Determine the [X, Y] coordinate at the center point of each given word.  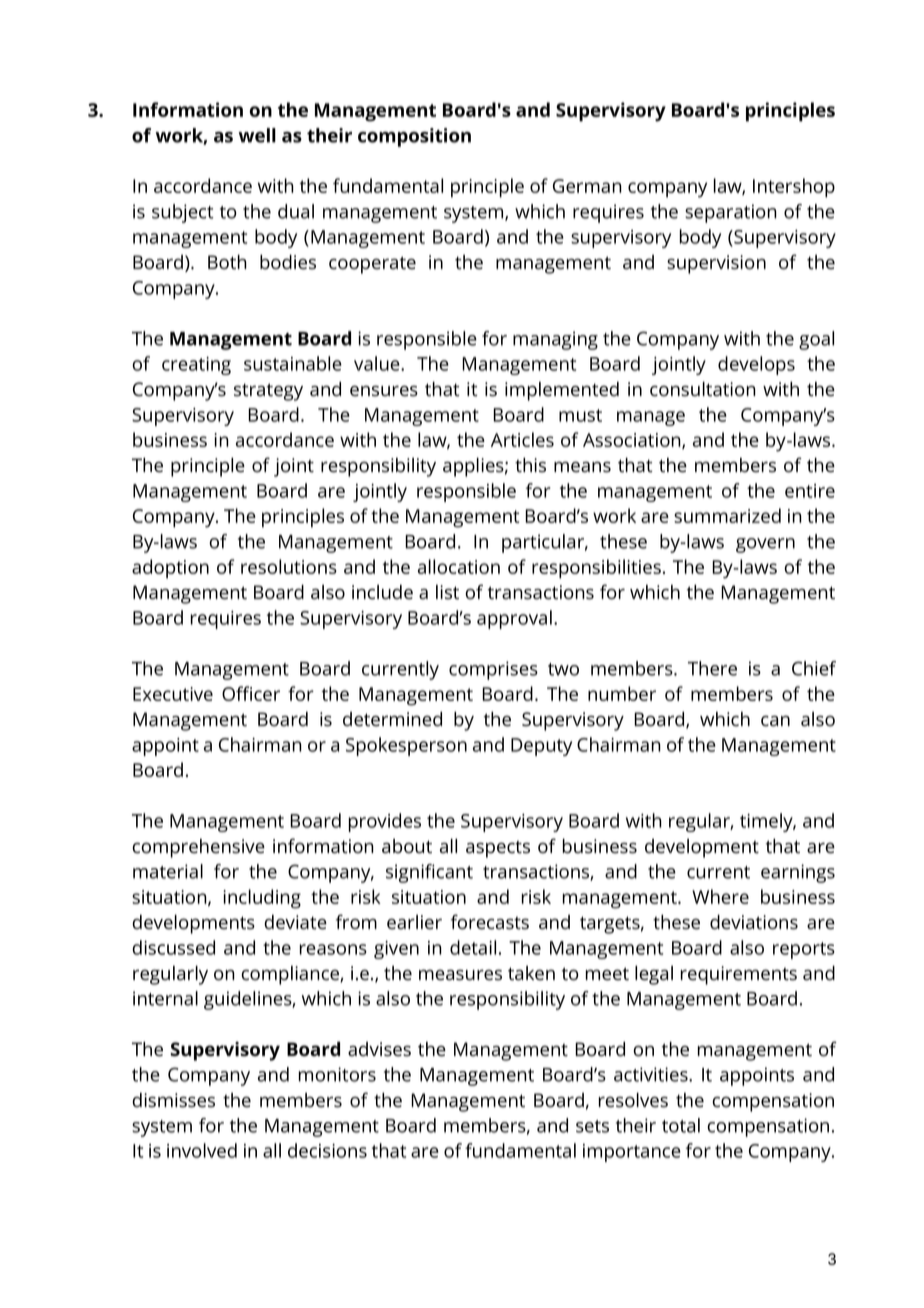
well [257, 135]
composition [414, 137]
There [712, 668]
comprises [493, 670]
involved [202, 1150]
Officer [251, 693]
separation [731, 213]
